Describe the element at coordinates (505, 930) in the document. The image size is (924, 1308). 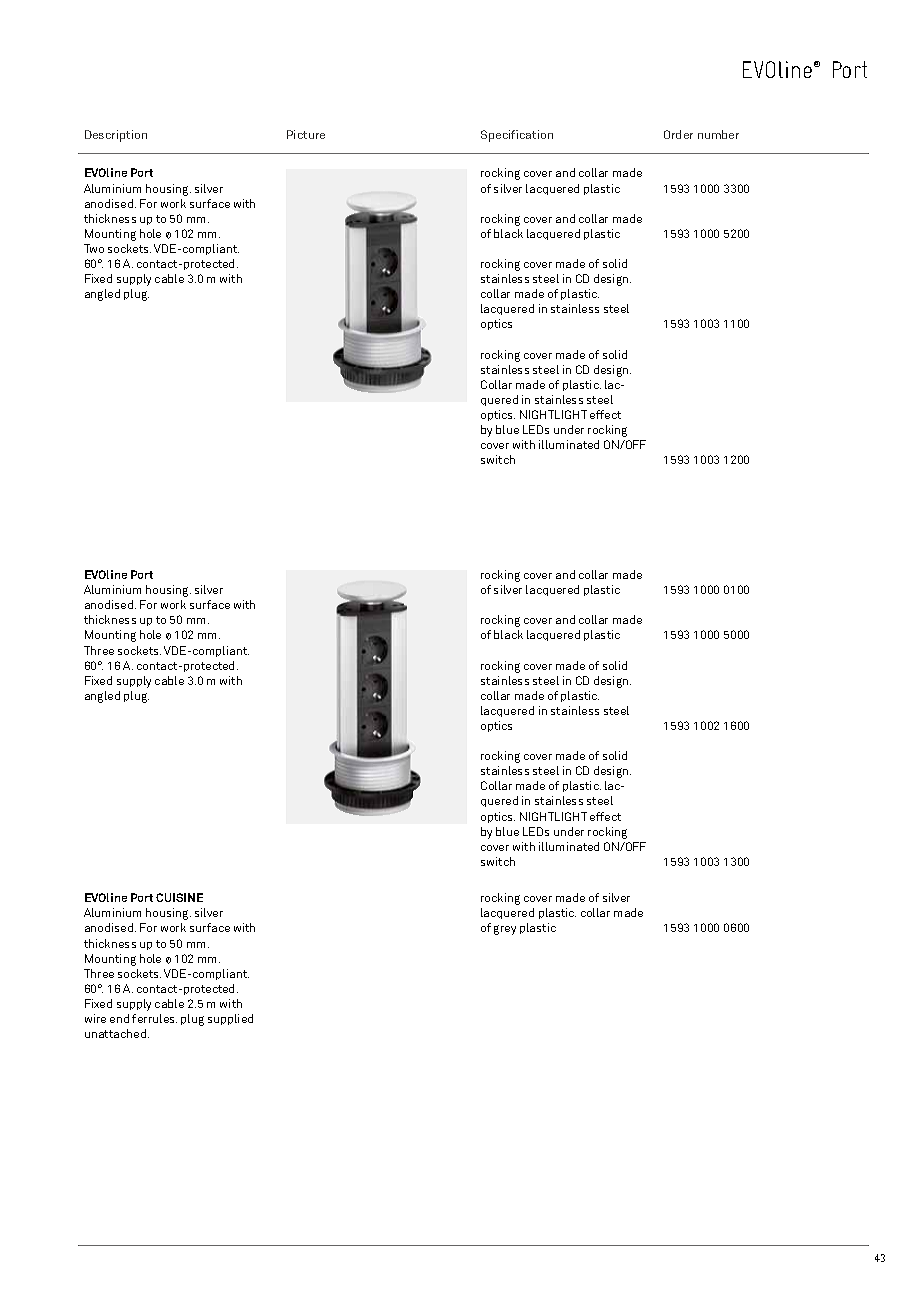
I see `grey` at that location.
